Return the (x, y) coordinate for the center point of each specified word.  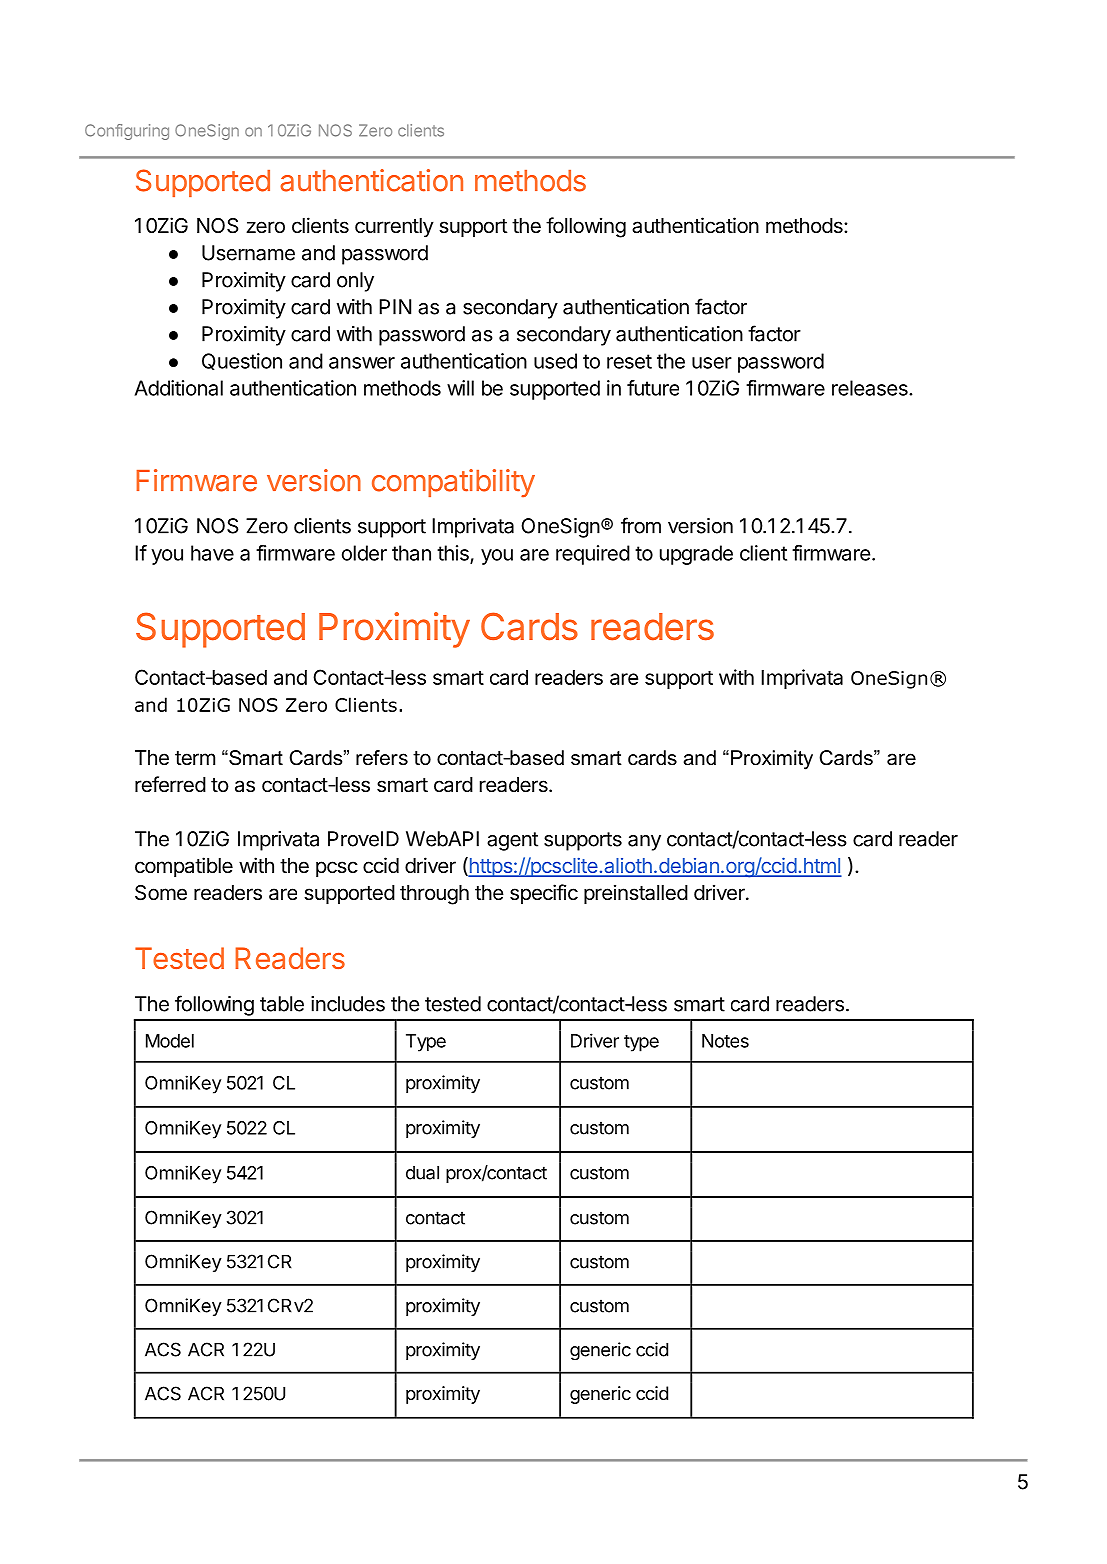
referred (170, 784)
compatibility (453, 483)
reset (629, 361)
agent (512, 841)
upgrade (696, 555)
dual (422, 1172)
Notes (725, 1041)
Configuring (127, 132)
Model (170, 1041)
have (212, 553)
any (644, 843)
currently (394, 228)
